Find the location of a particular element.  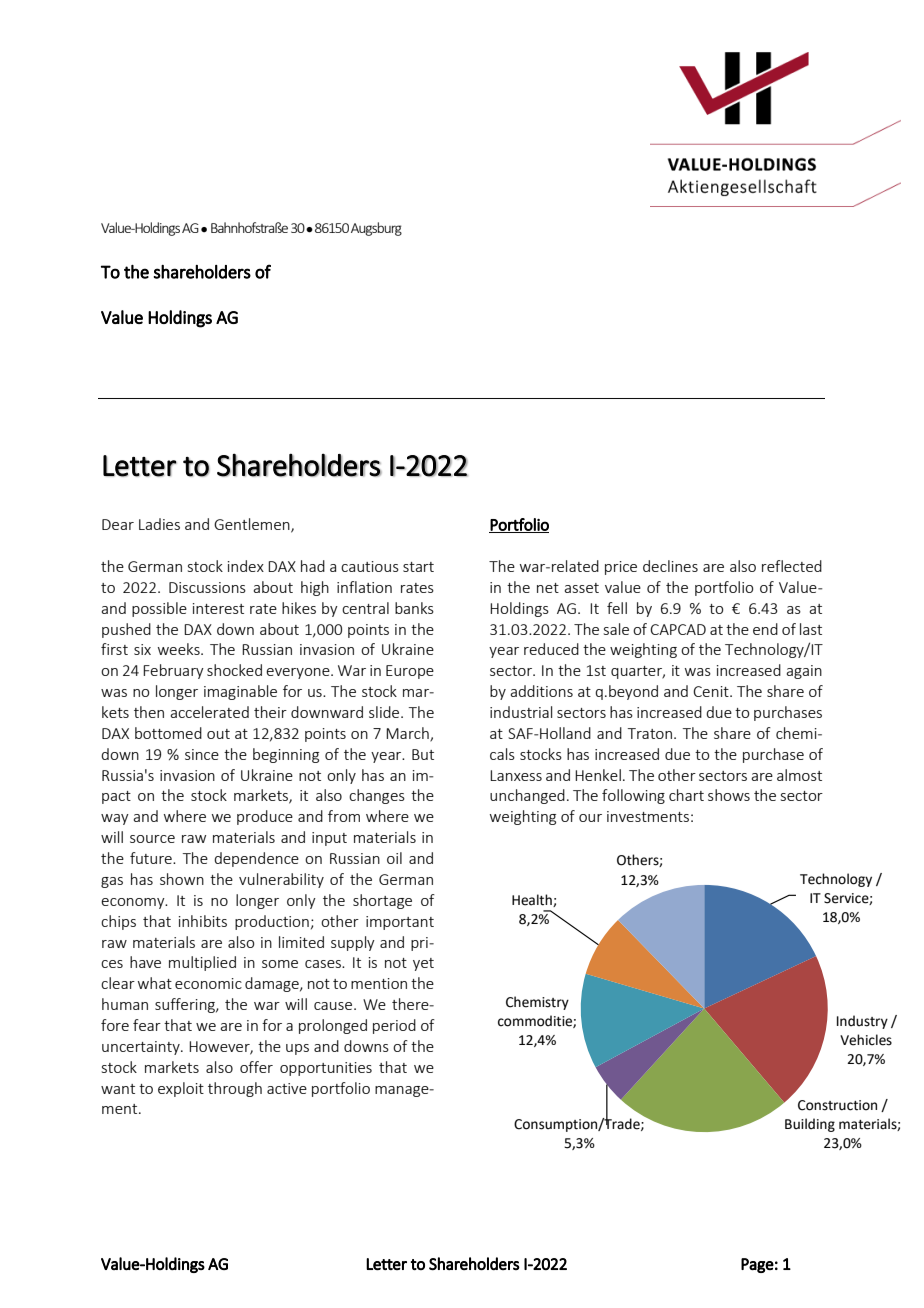

exploit is located at coordinates (181, 1089).
